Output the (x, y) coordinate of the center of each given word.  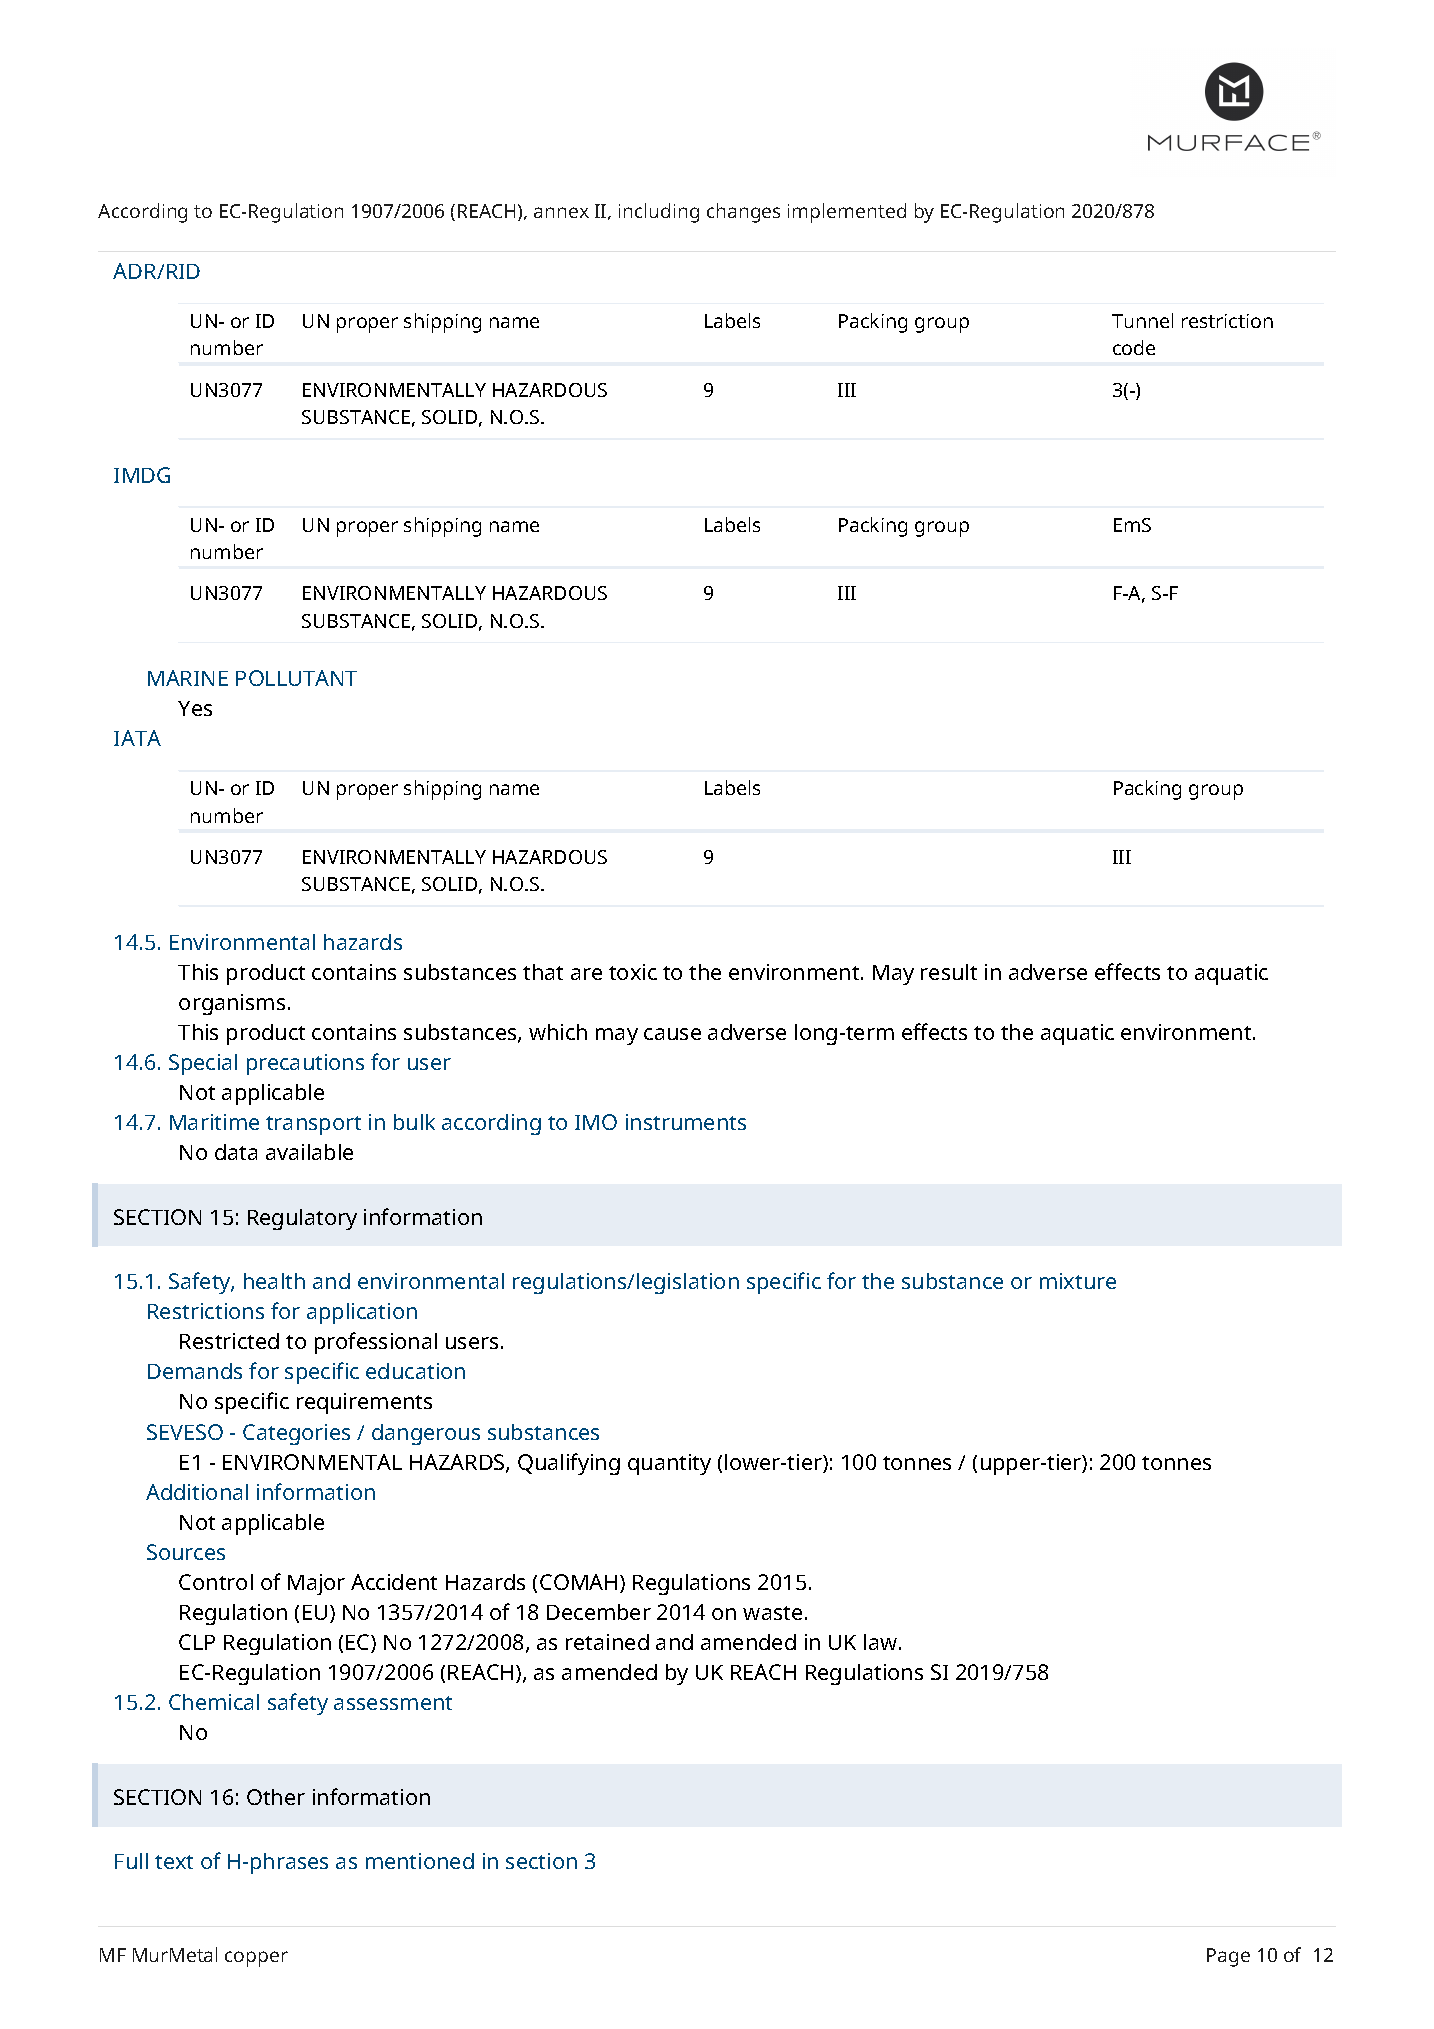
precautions (305, 1064)
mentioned (420, 1861)
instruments (686, 1122)
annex (561, 212)
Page (1228, 1957)
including (659, 213)
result (949, 972)
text (174, 1862)
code (1134, 347)
